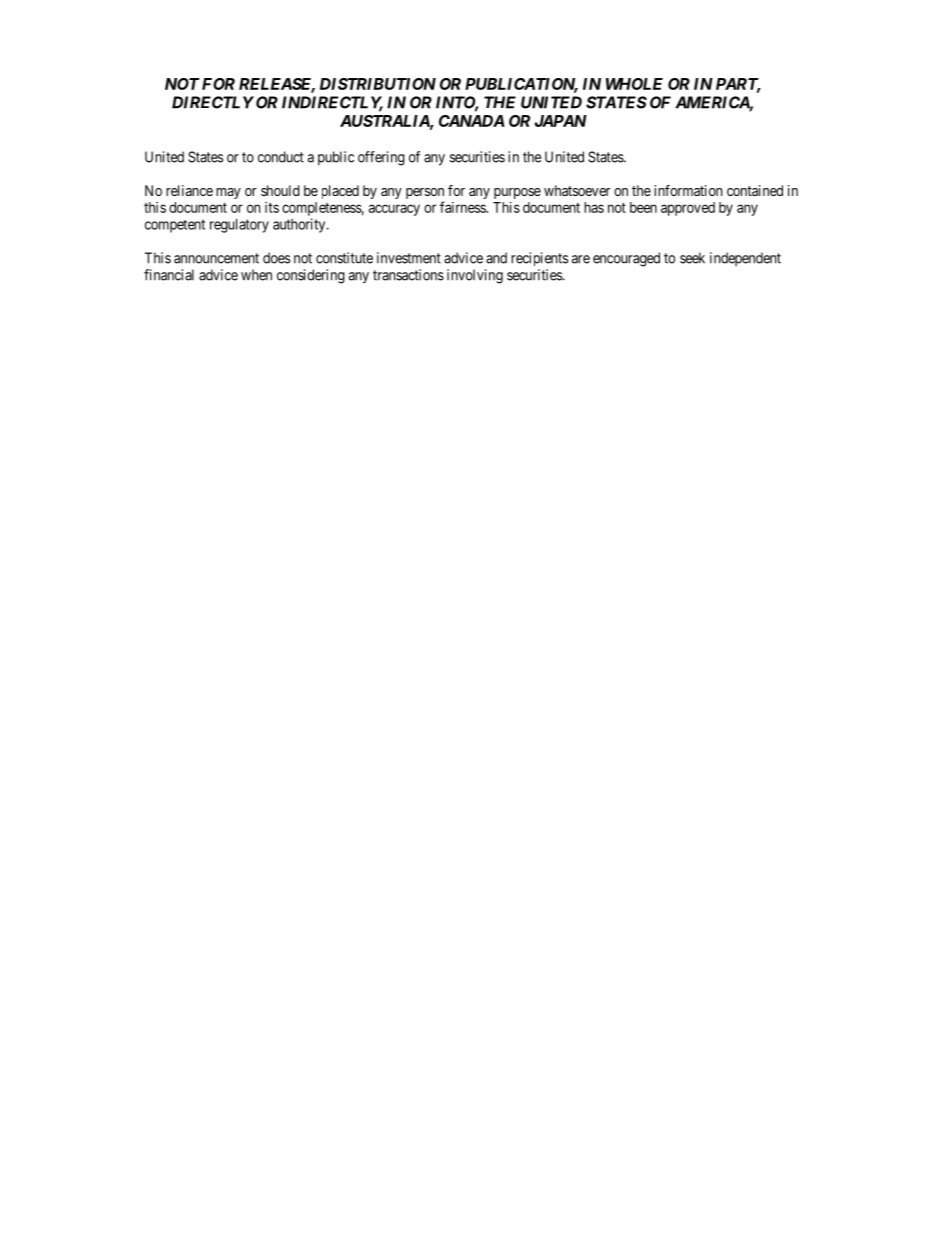  I want to click on JAPAN, so click(561, 121).
